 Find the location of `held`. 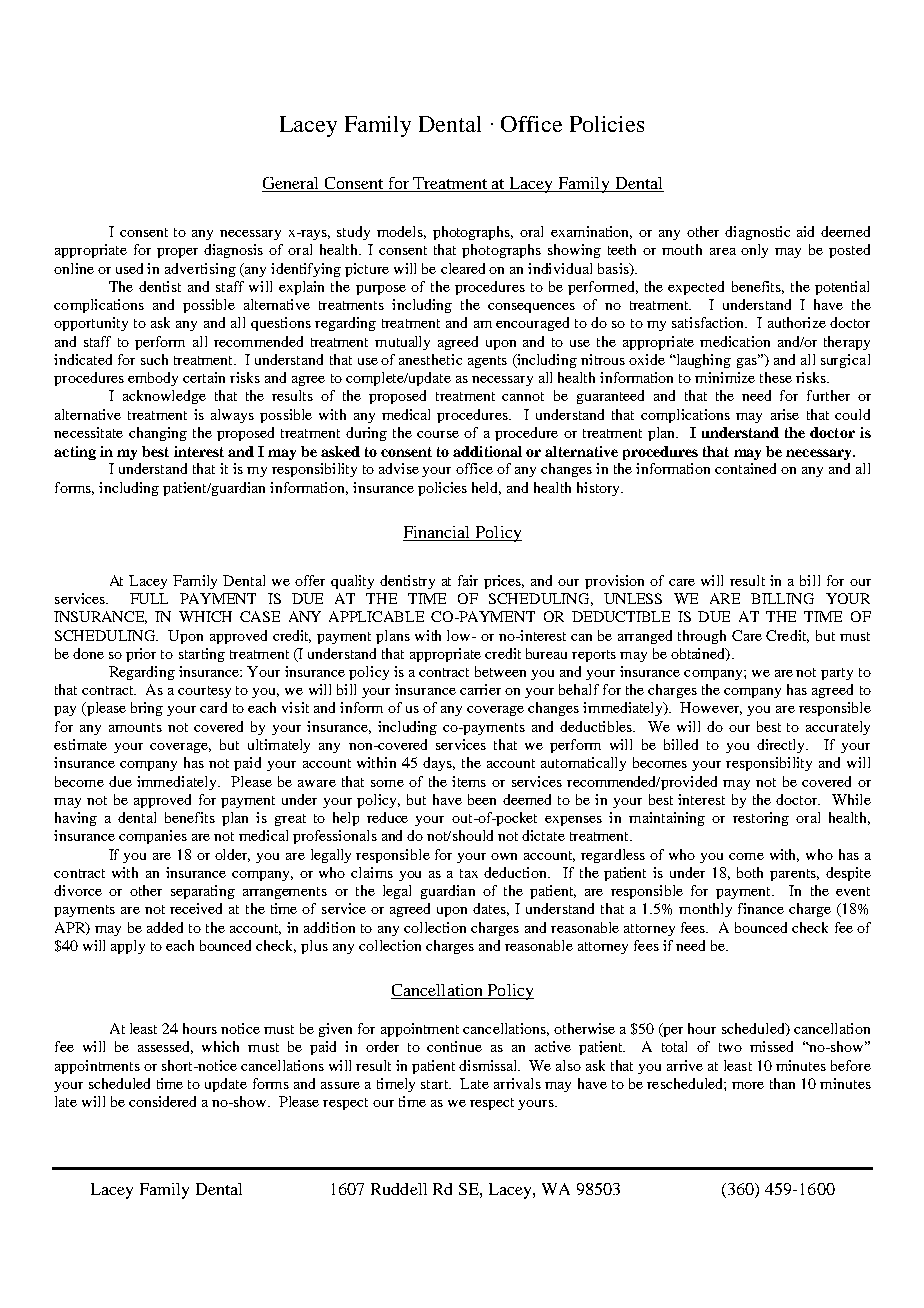

held is located at coordinates (486, 488).
